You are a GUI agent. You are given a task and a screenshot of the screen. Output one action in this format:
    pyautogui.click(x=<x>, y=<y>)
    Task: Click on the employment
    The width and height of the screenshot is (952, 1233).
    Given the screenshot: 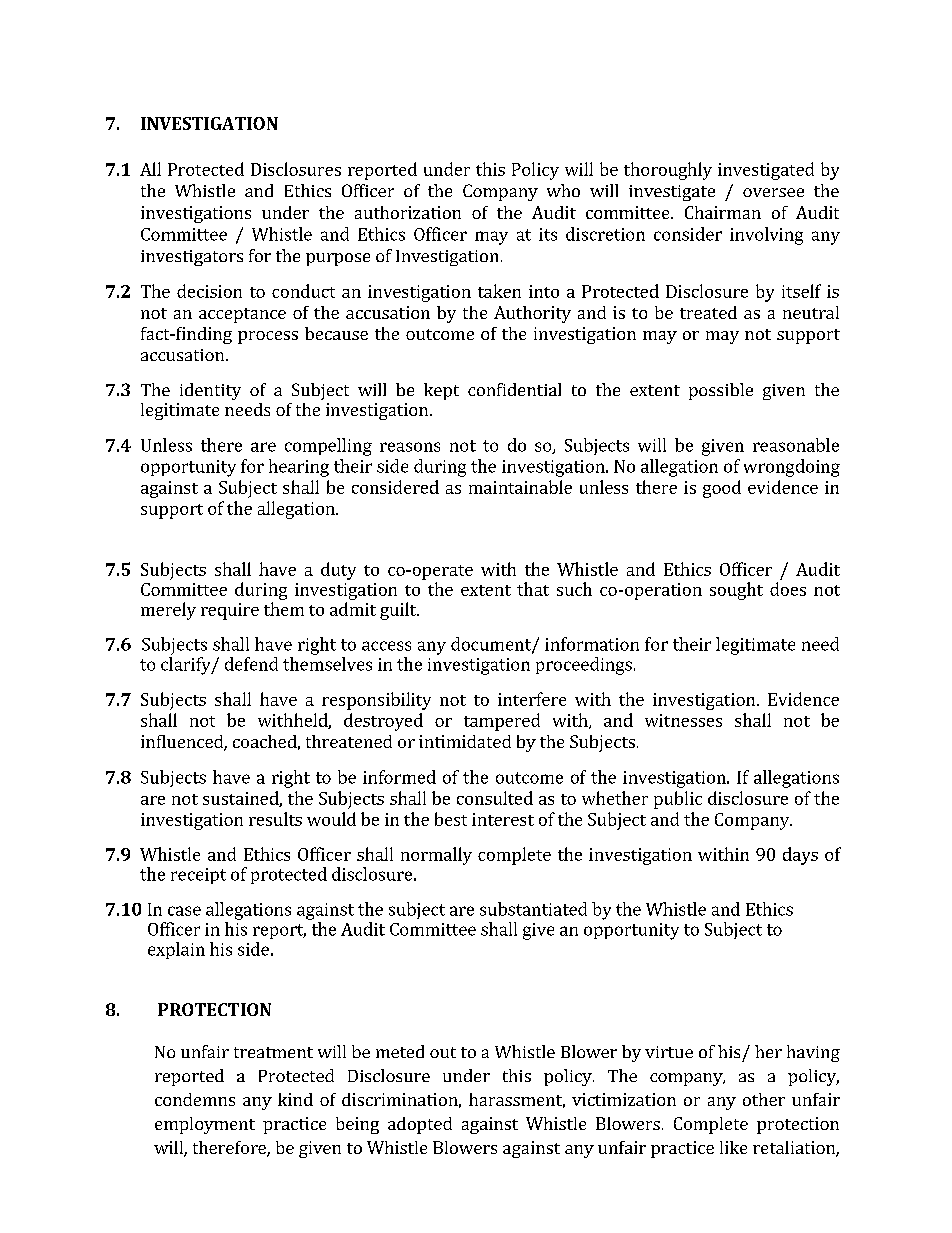 What is the action you would take?
    pyautogui.click(x=205, y=1125)
